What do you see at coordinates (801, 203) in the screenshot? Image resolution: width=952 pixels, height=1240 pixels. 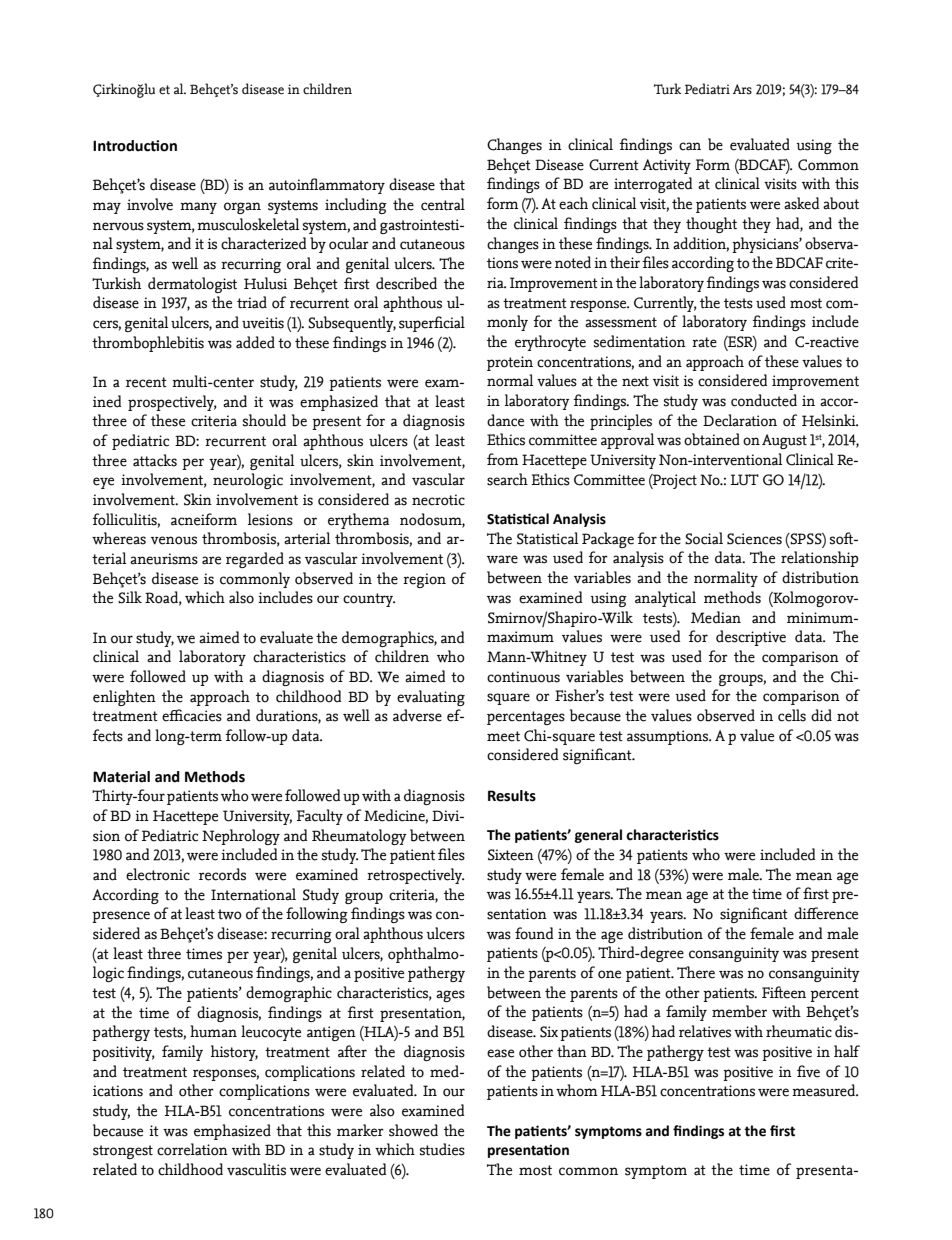 I see `asked` at bounding box center [801, 203].
